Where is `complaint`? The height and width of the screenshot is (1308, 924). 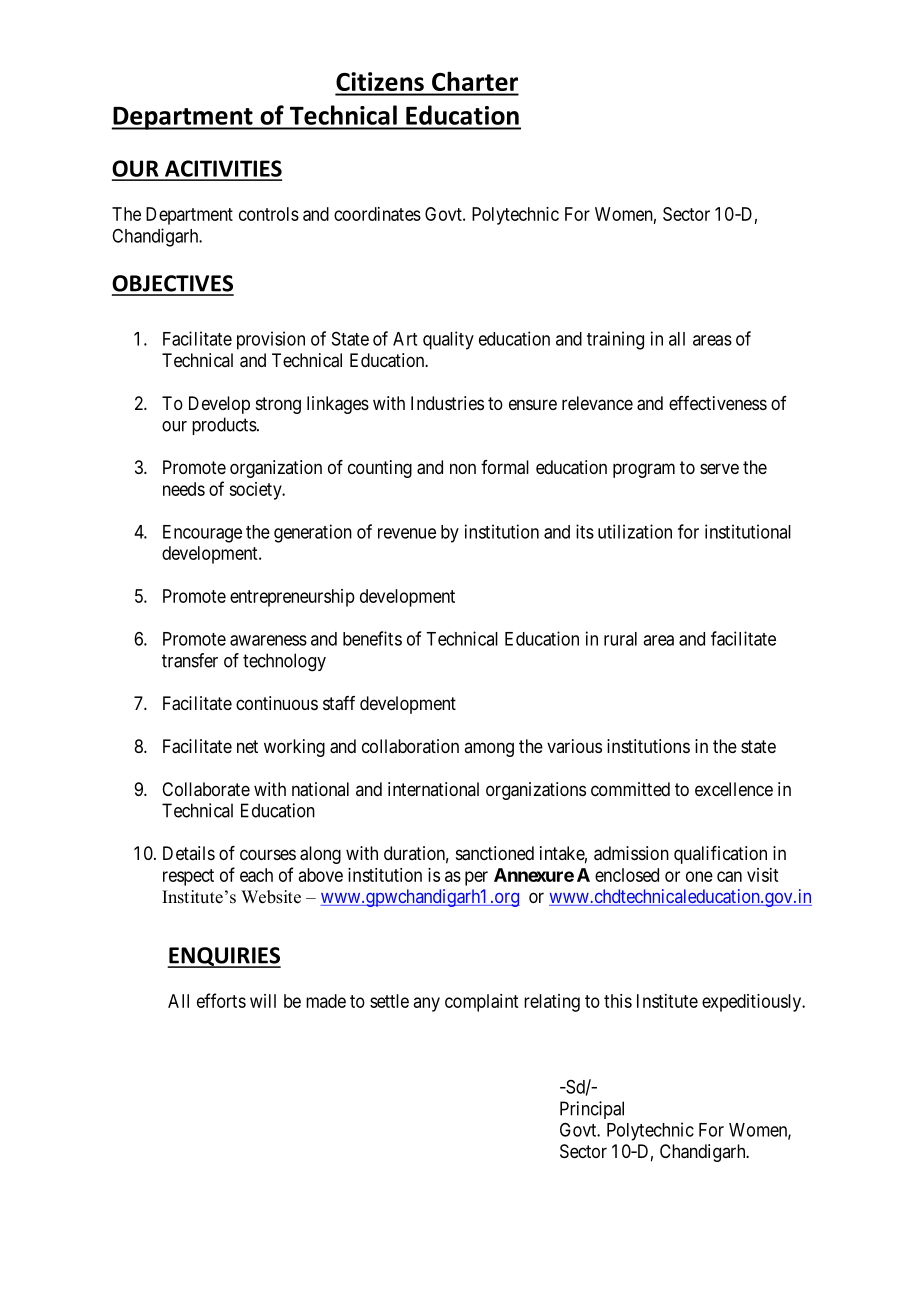
complaint is located at coordinates (481, 1003).
